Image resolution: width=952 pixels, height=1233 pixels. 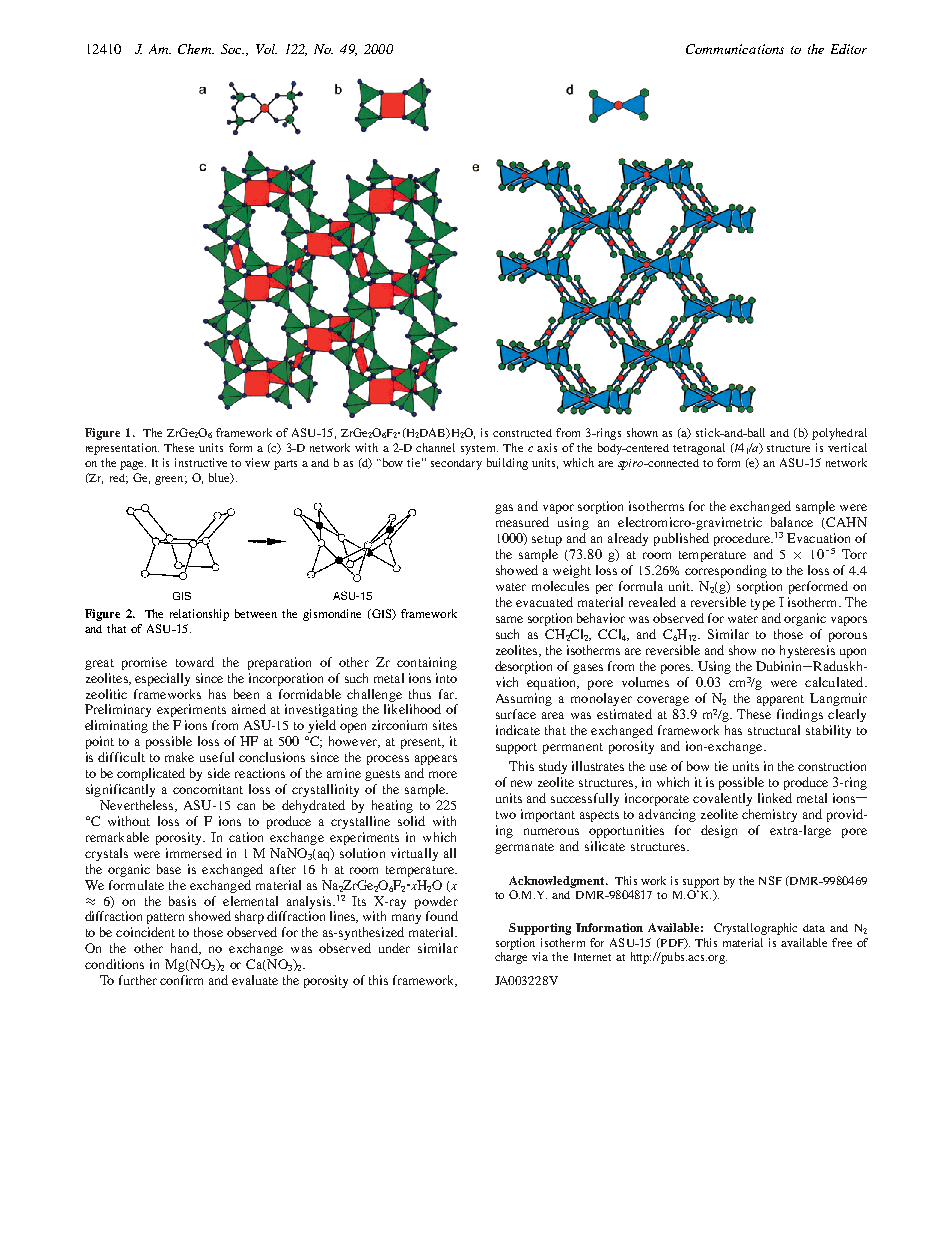 What do you see at coordinates (792, 522) in the image?
I see `balance` at bounding box center [792, 522].
